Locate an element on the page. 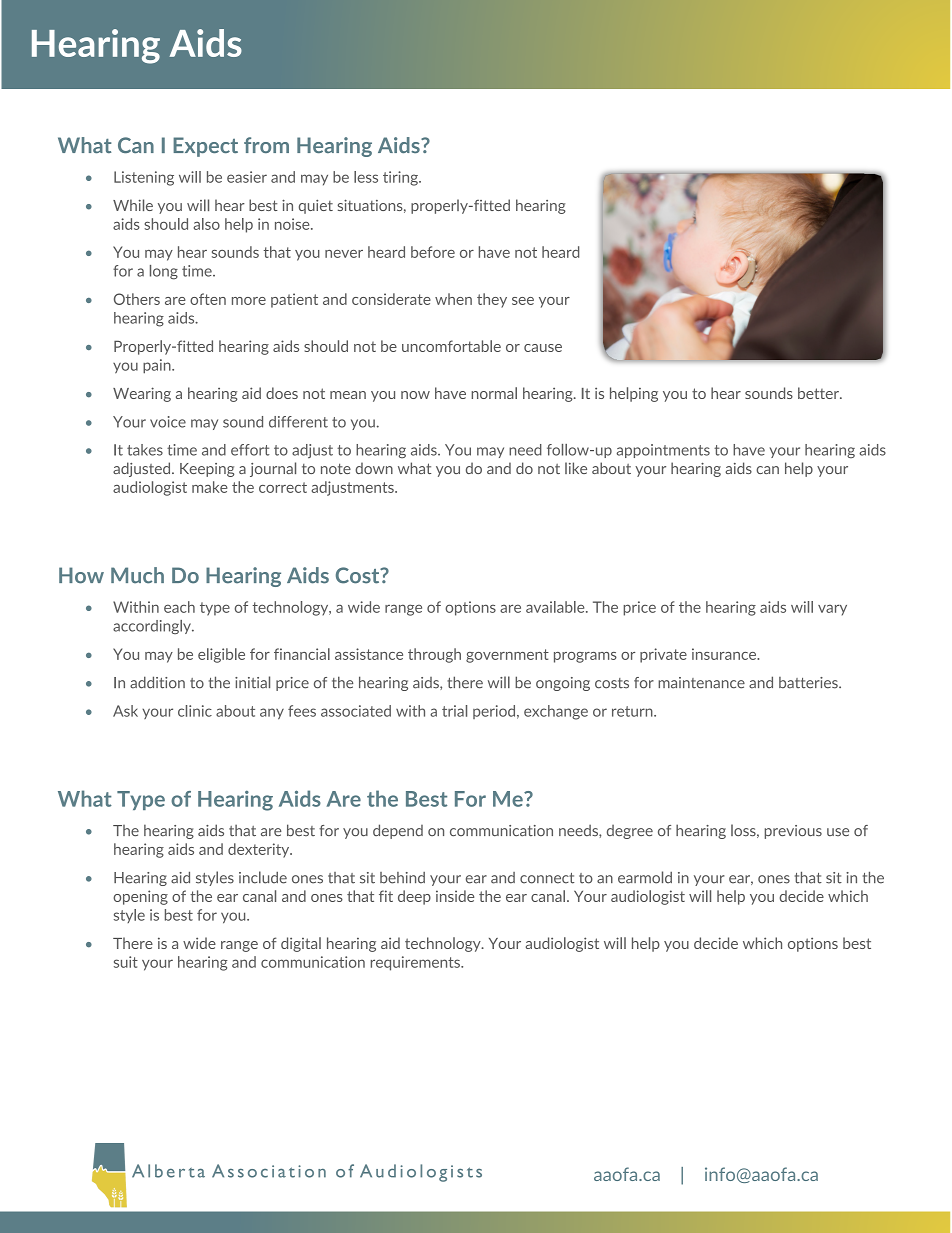 This page has height=1233, width=952. tiring is located at coordinates (401, 178).
